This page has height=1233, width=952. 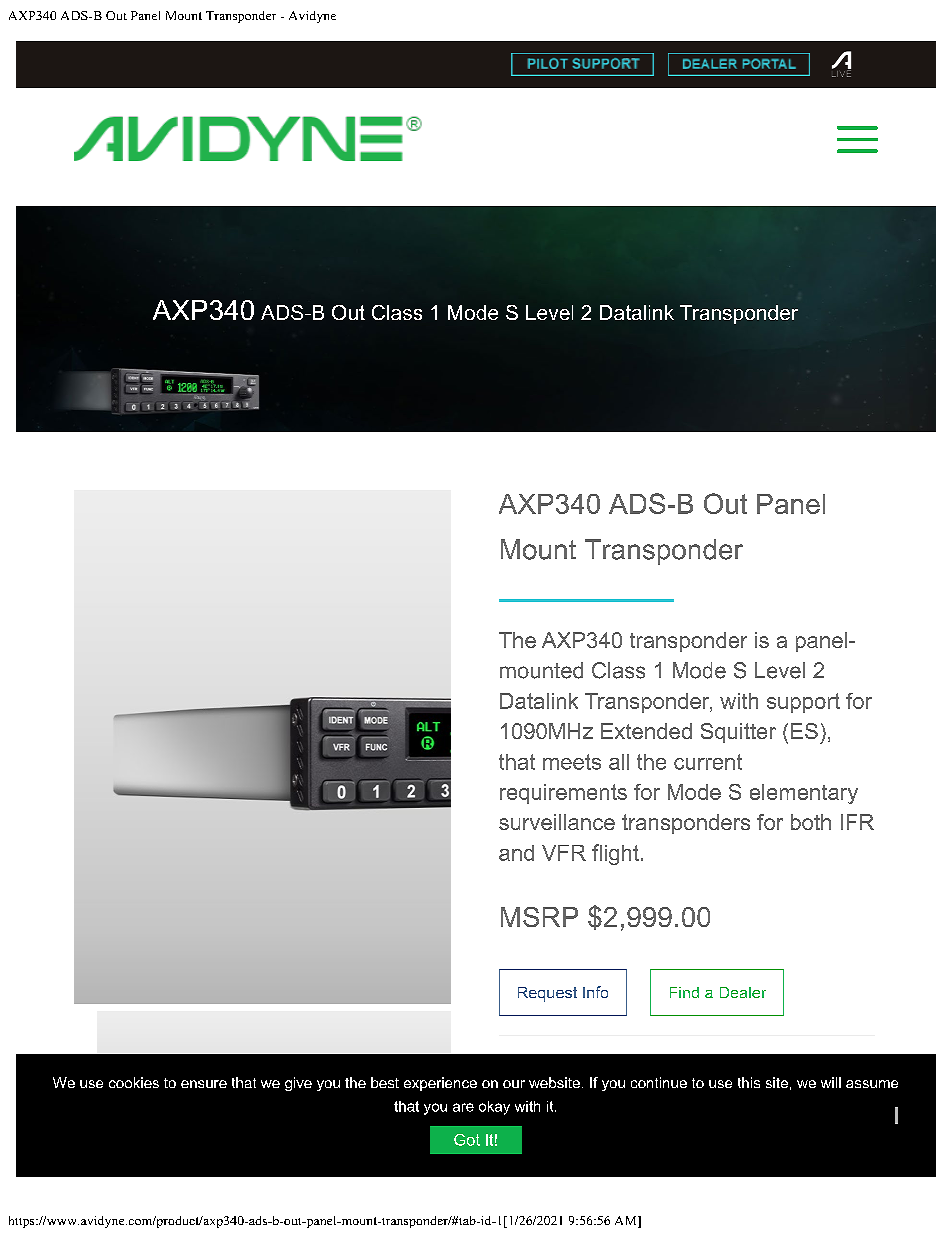 I want to click on support, so click(x=803, y=703).
